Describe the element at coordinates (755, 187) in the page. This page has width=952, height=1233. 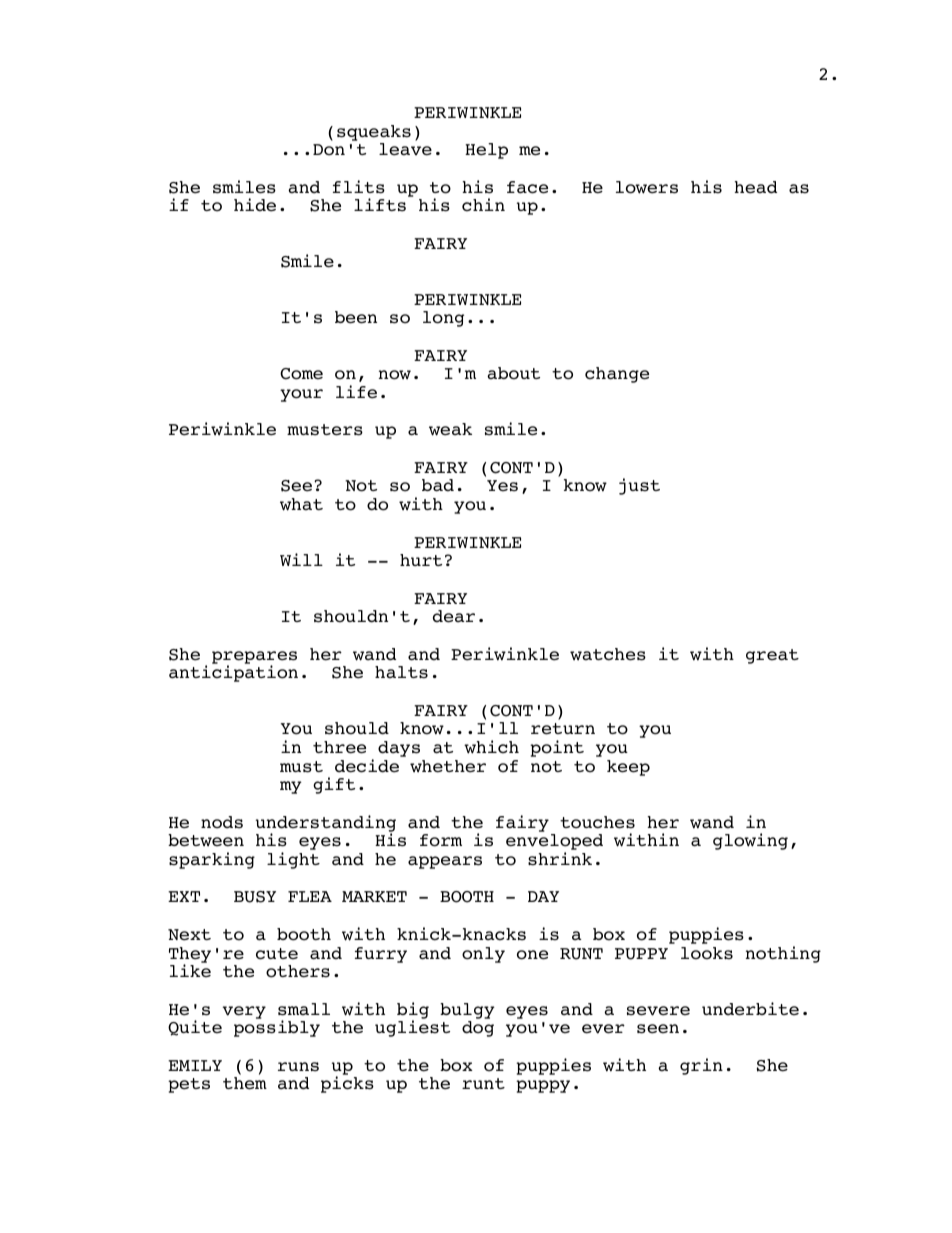
I see `head` at that location.
